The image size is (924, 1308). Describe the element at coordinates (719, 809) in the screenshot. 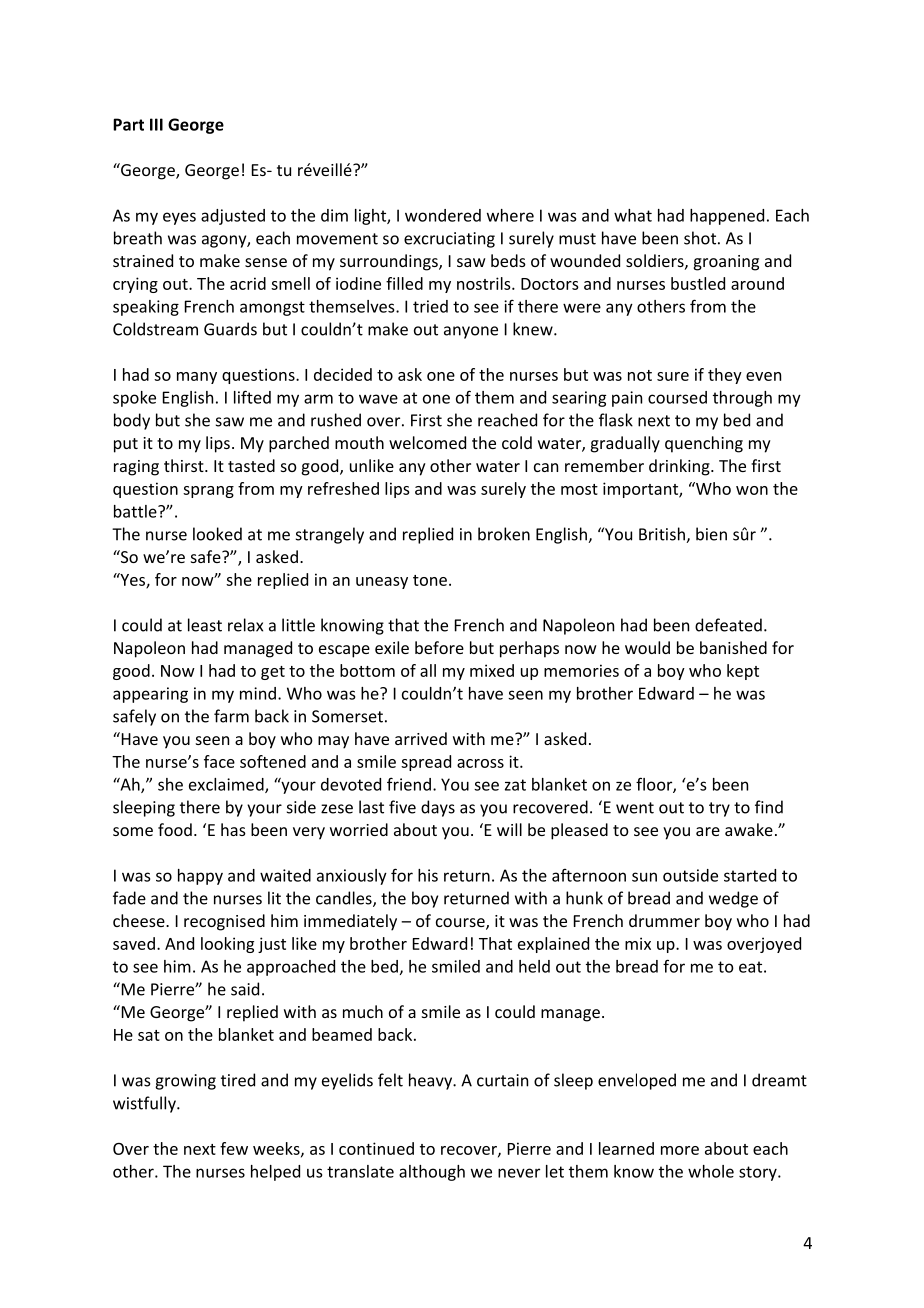

I see `try` at that location.
